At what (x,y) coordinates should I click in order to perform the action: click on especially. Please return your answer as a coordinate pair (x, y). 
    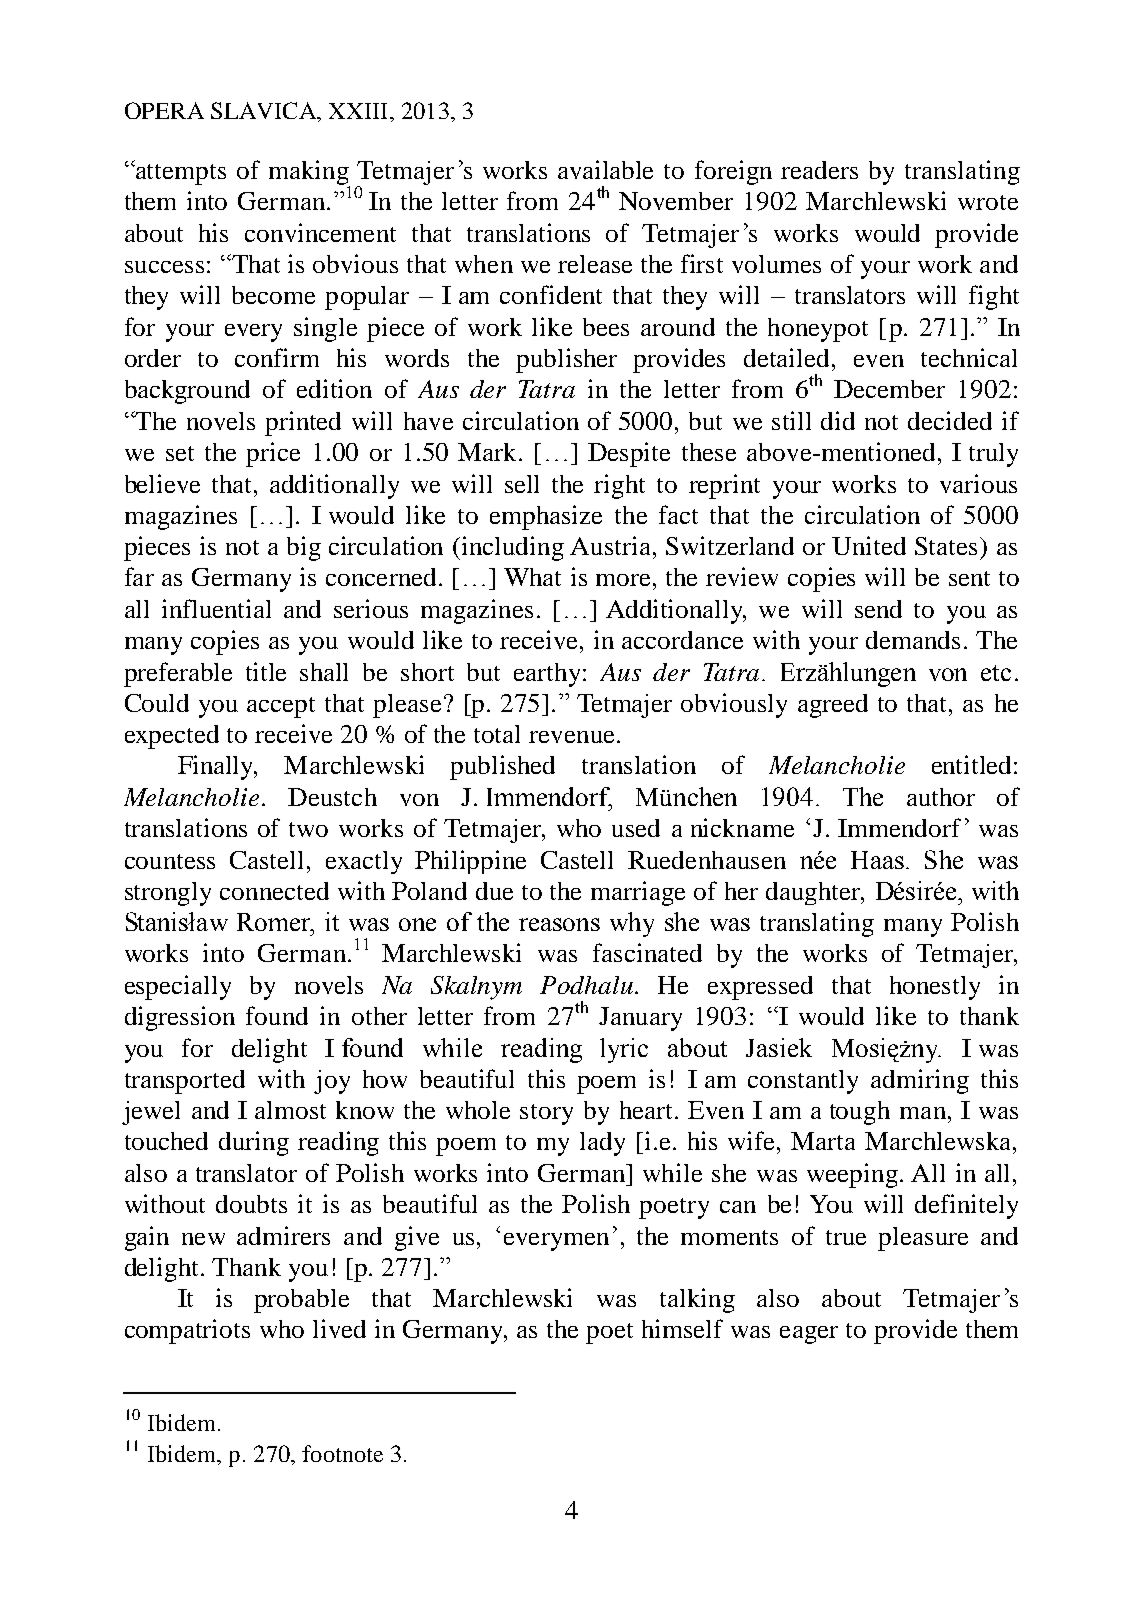
    Looking at the image, I should click on (178, 987).
